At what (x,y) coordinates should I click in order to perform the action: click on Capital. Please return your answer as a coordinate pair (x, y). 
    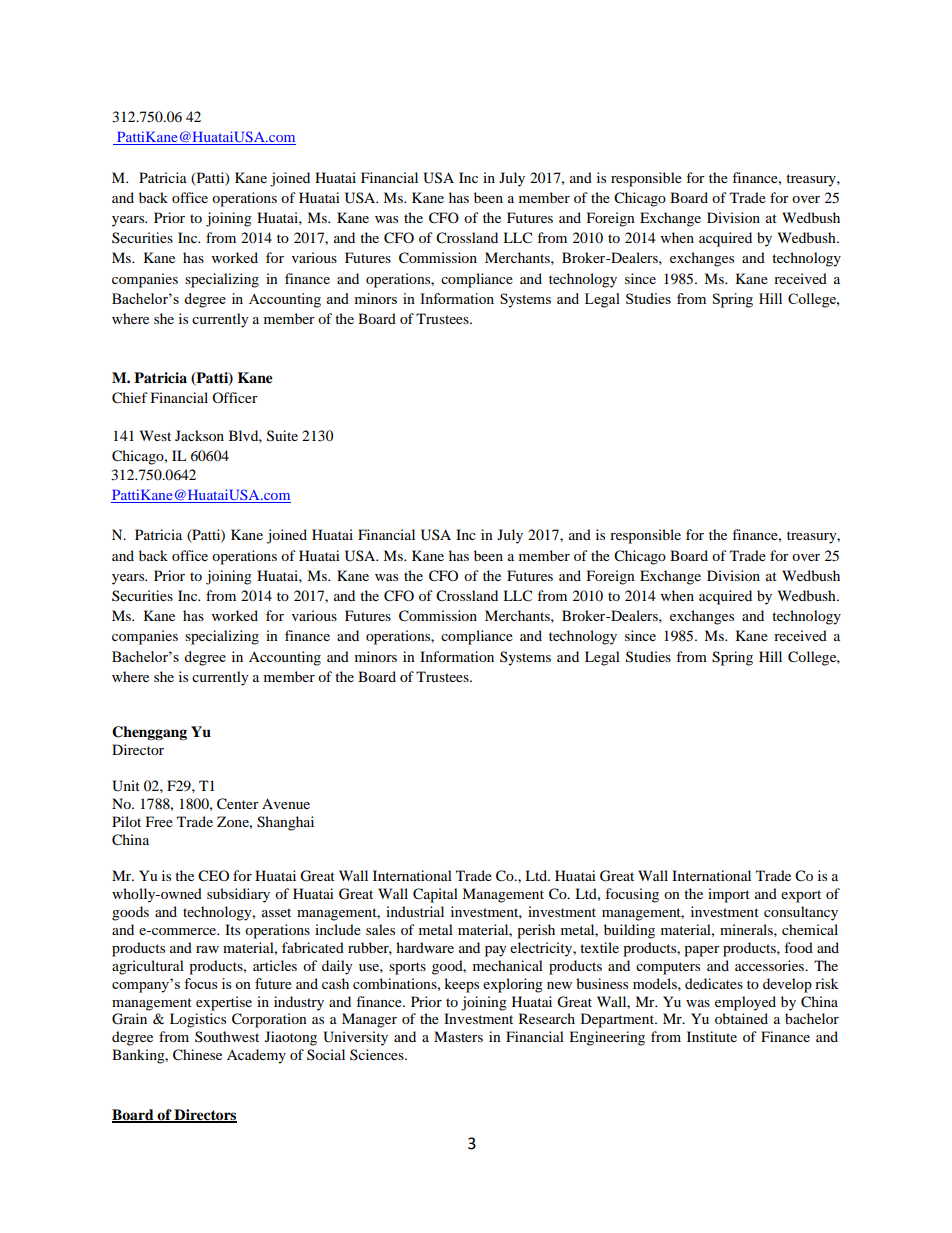
    Looking at the image, I should click on (435, 895).
